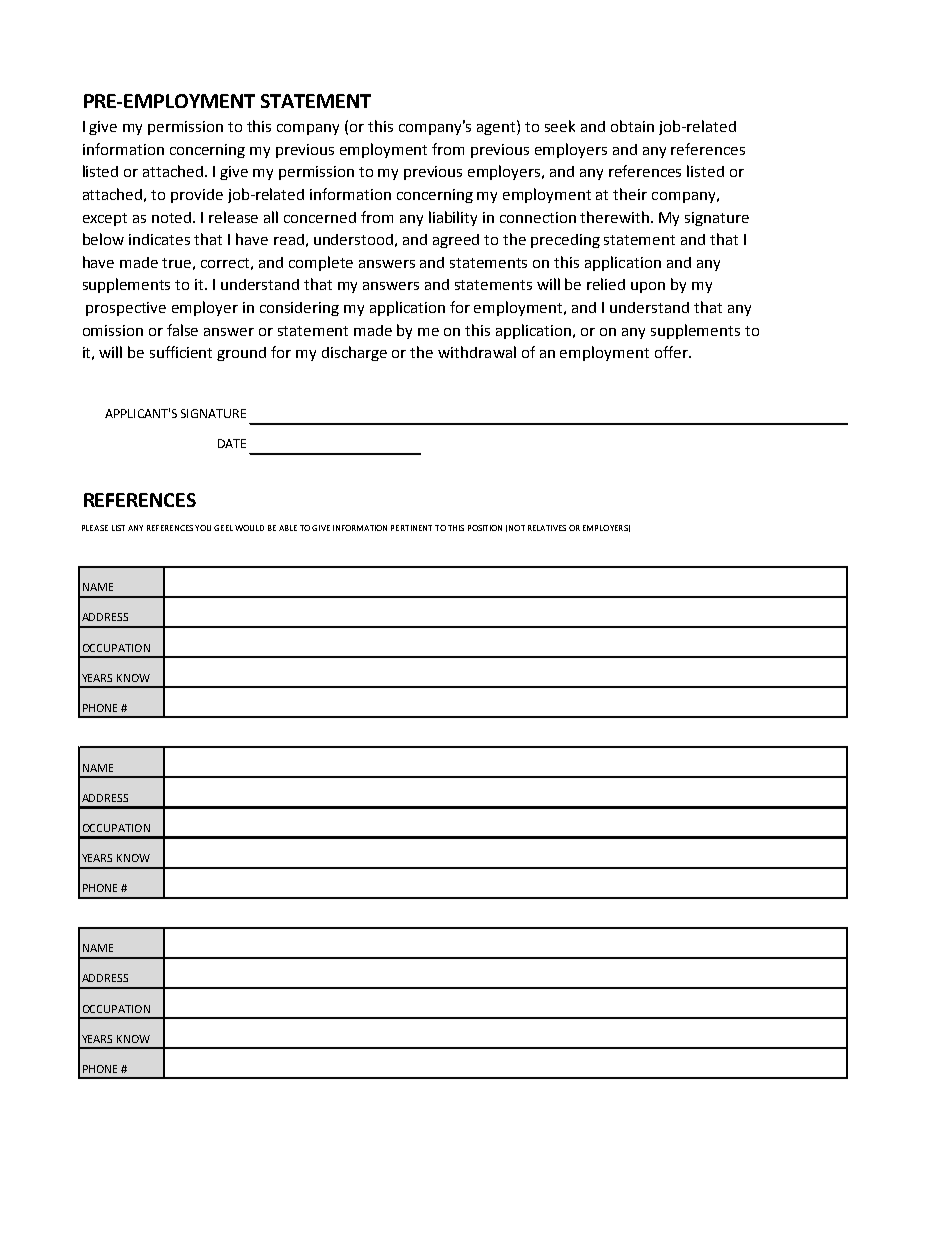 Image resolution: width=952 pixels, height=1233 pixels. What do you see at coordinates (632, 126) in the screenshot?
I see `obtain` at bounding box center [632, 126].
